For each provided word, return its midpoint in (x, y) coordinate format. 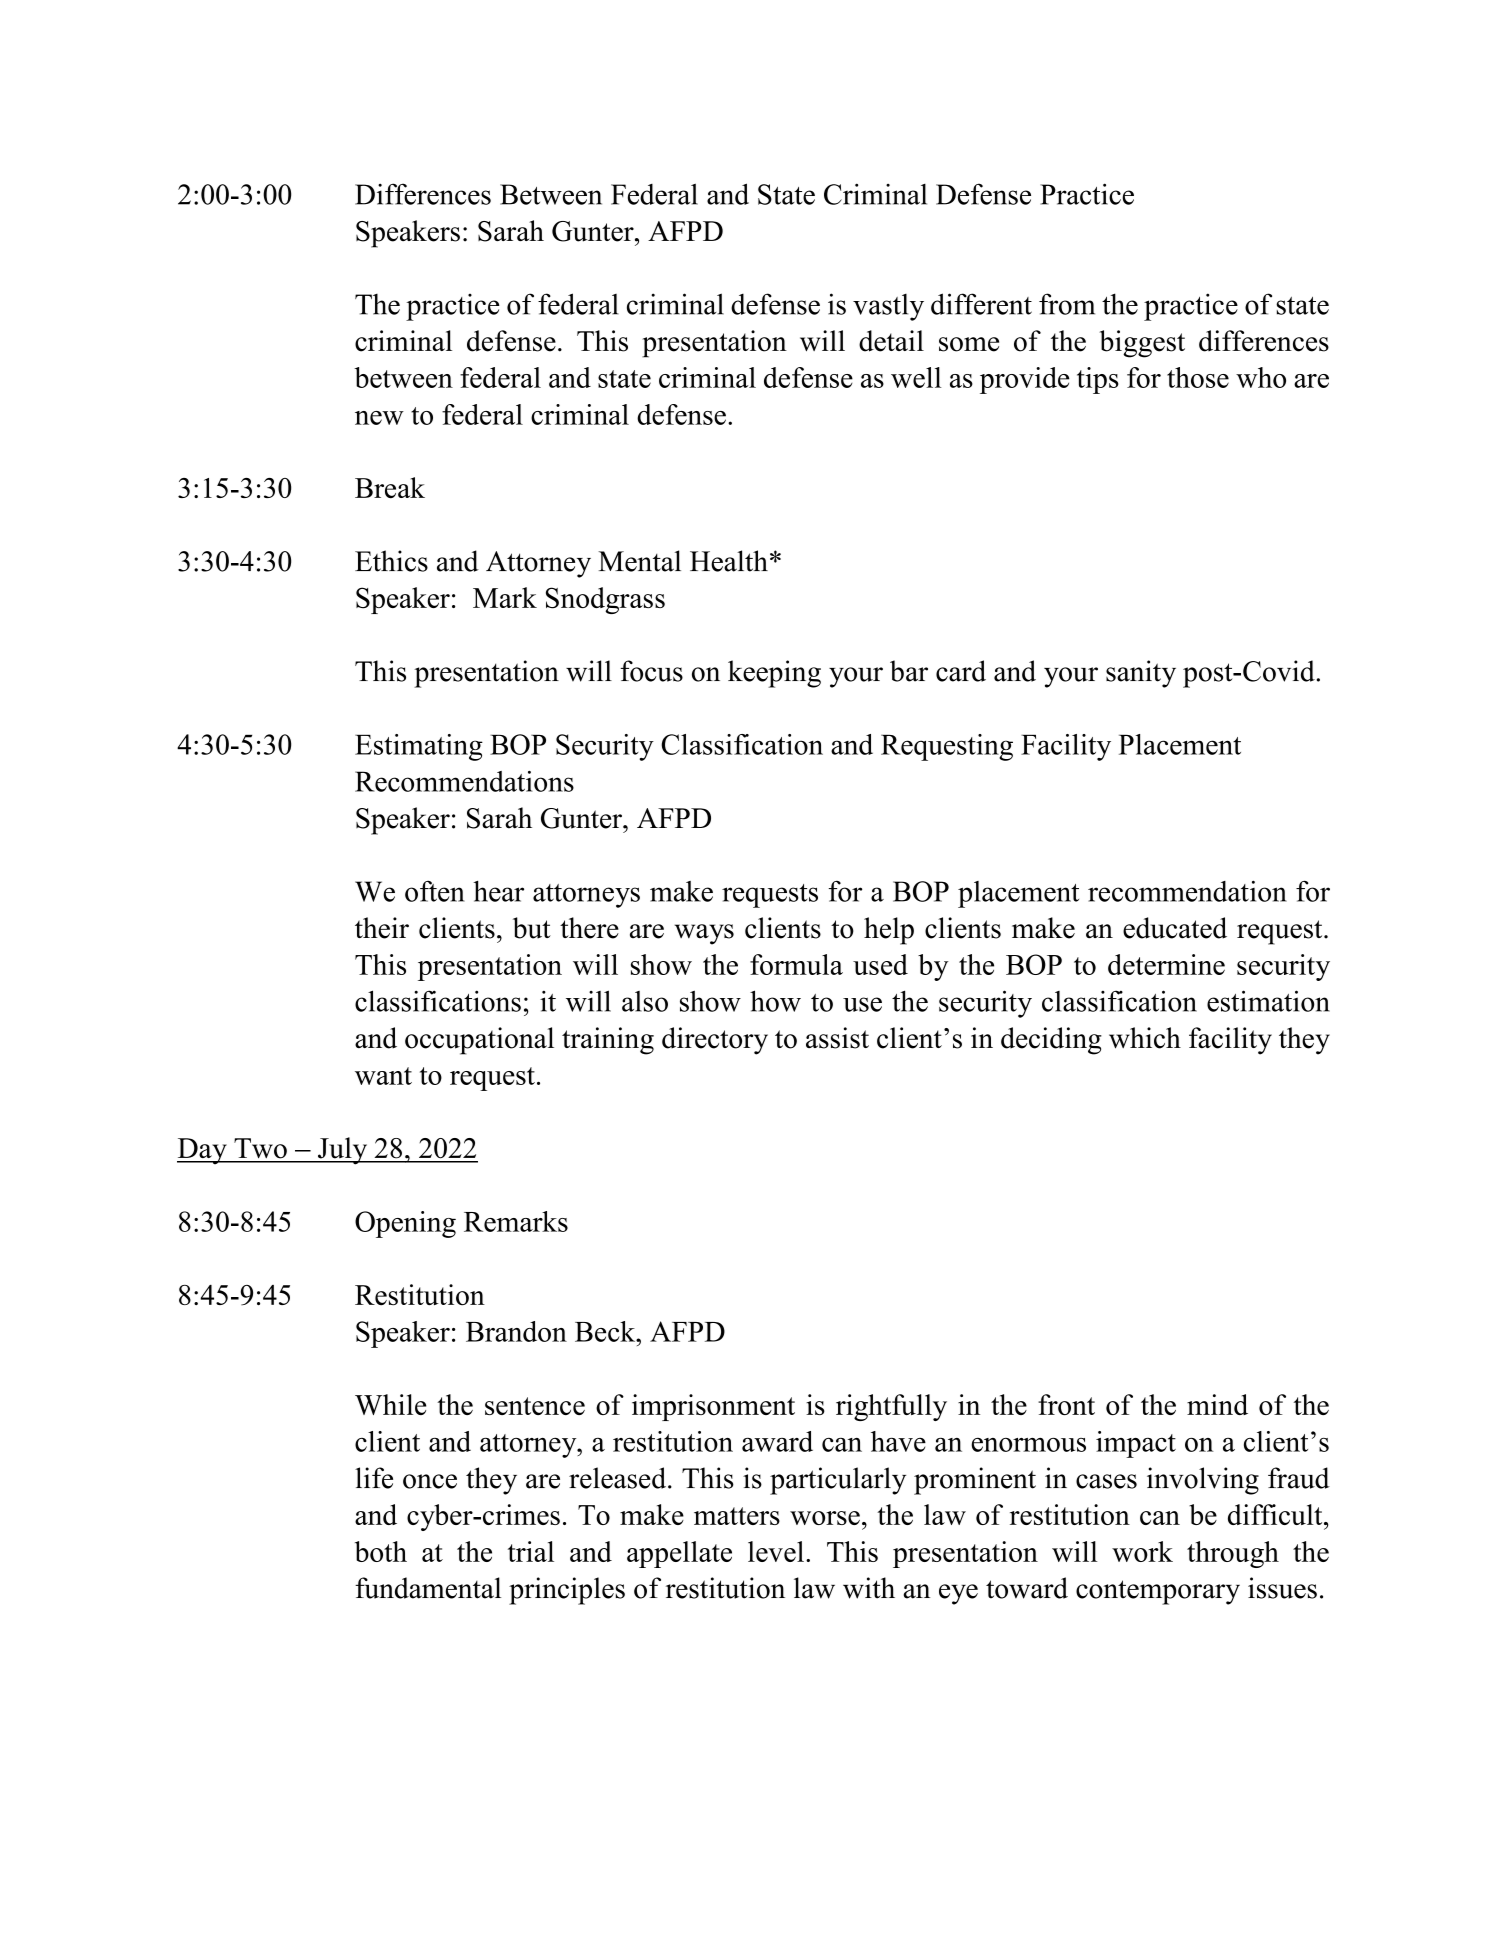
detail (891, 341)
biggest (1142, 344)
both (381, 1551)
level (776, 1551)
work (1142, 1551)
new (379, 418)
